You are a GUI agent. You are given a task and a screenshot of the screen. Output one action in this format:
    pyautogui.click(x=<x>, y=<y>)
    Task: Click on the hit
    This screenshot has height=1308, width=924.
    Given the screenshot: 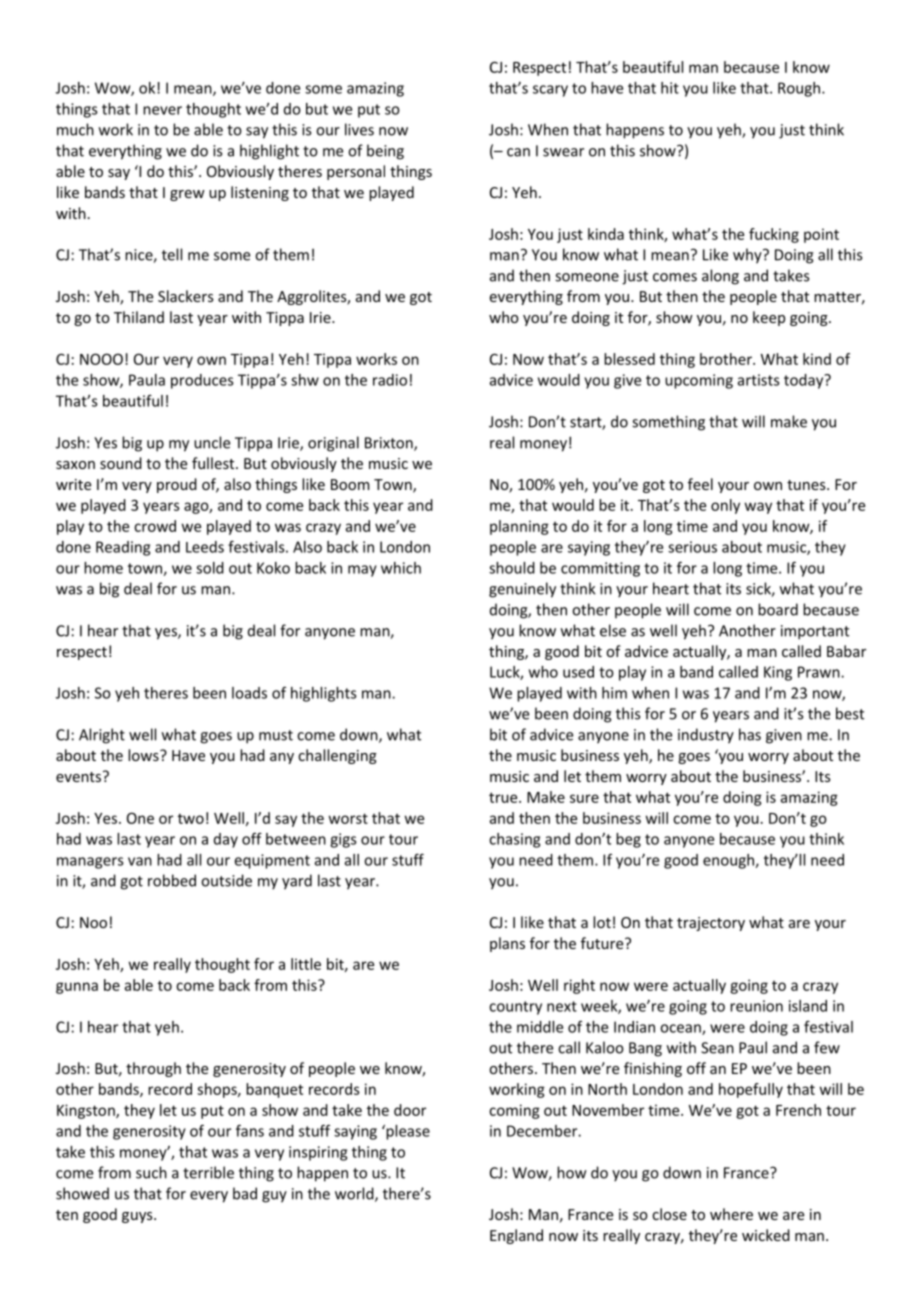 What is the action you would take?
    pyautogui.click(x=670, y=88)
